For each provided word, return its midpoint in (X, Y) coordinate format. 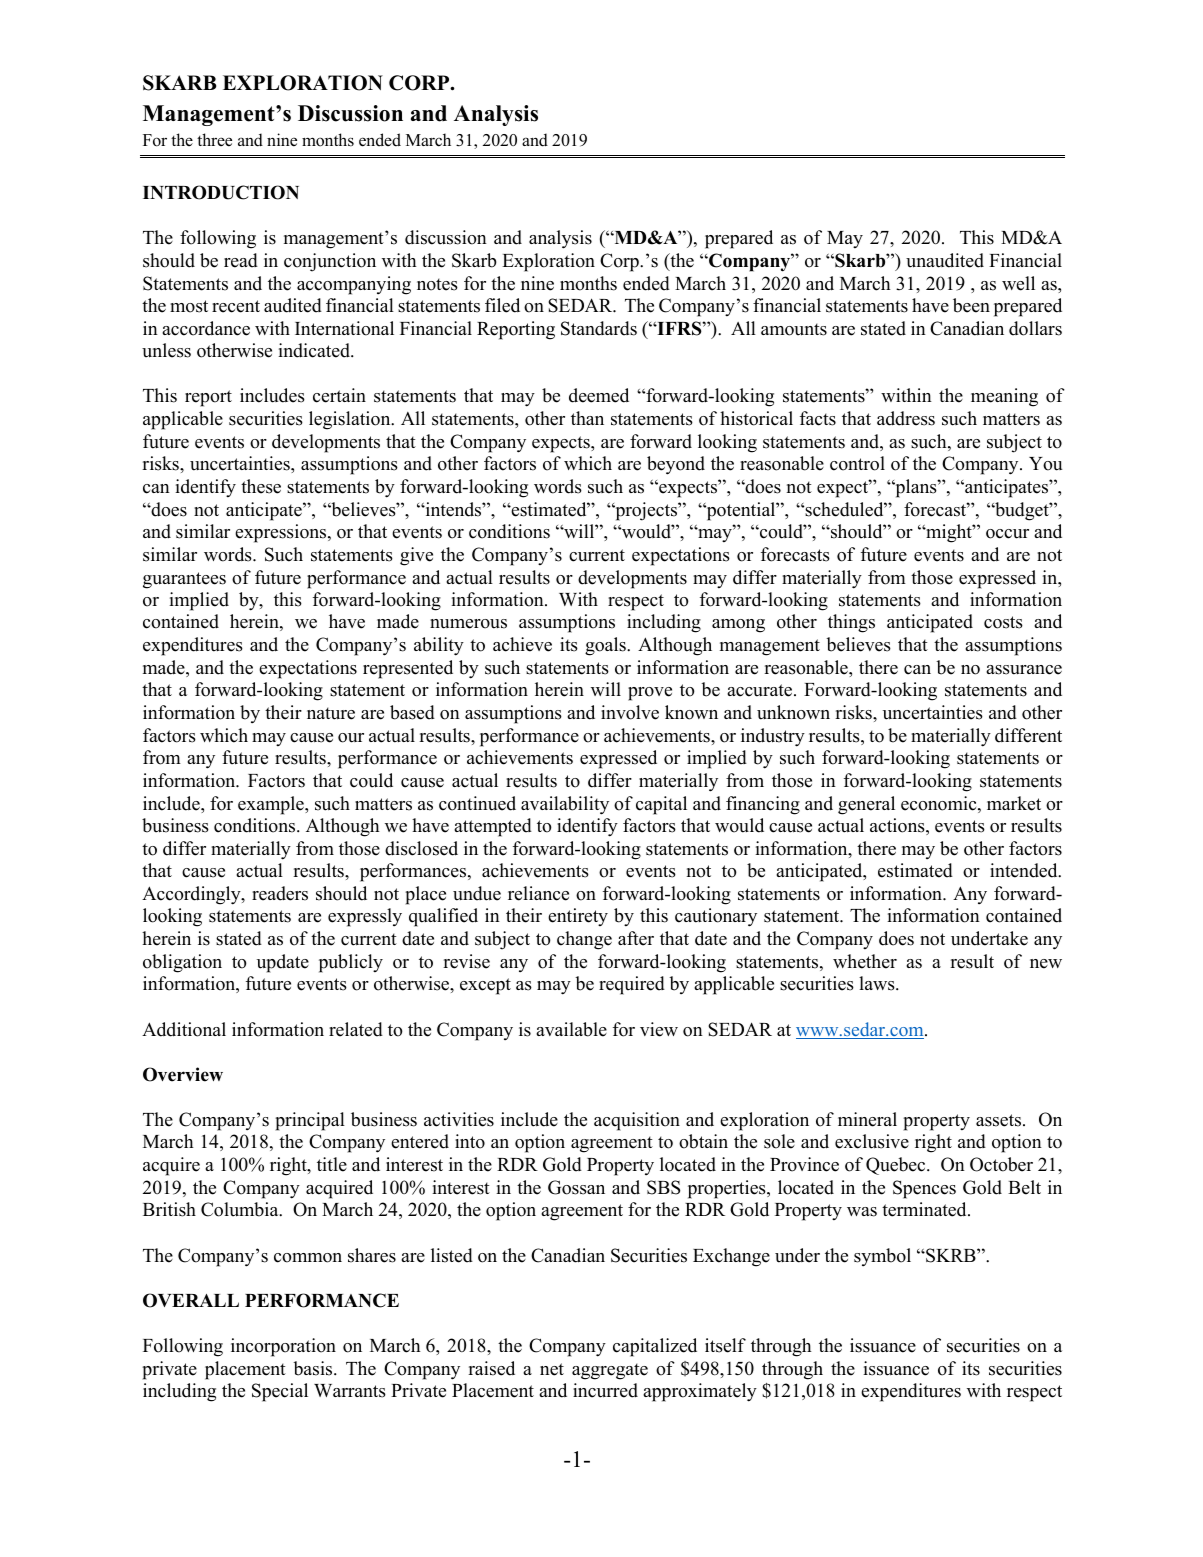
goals (606, 646)
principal (310, 1121)
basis (314, 1368)
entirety (578, 917)
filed (502, 305)
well (1018, 283)
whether (865, 961)
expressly (365, 917)
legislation (351, 420)
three (214, 140)
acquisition (637, 1121)
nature (331, 713)
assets (1000, 1120)
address (906, 418)
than (587, 418)
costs (1003, 622)
